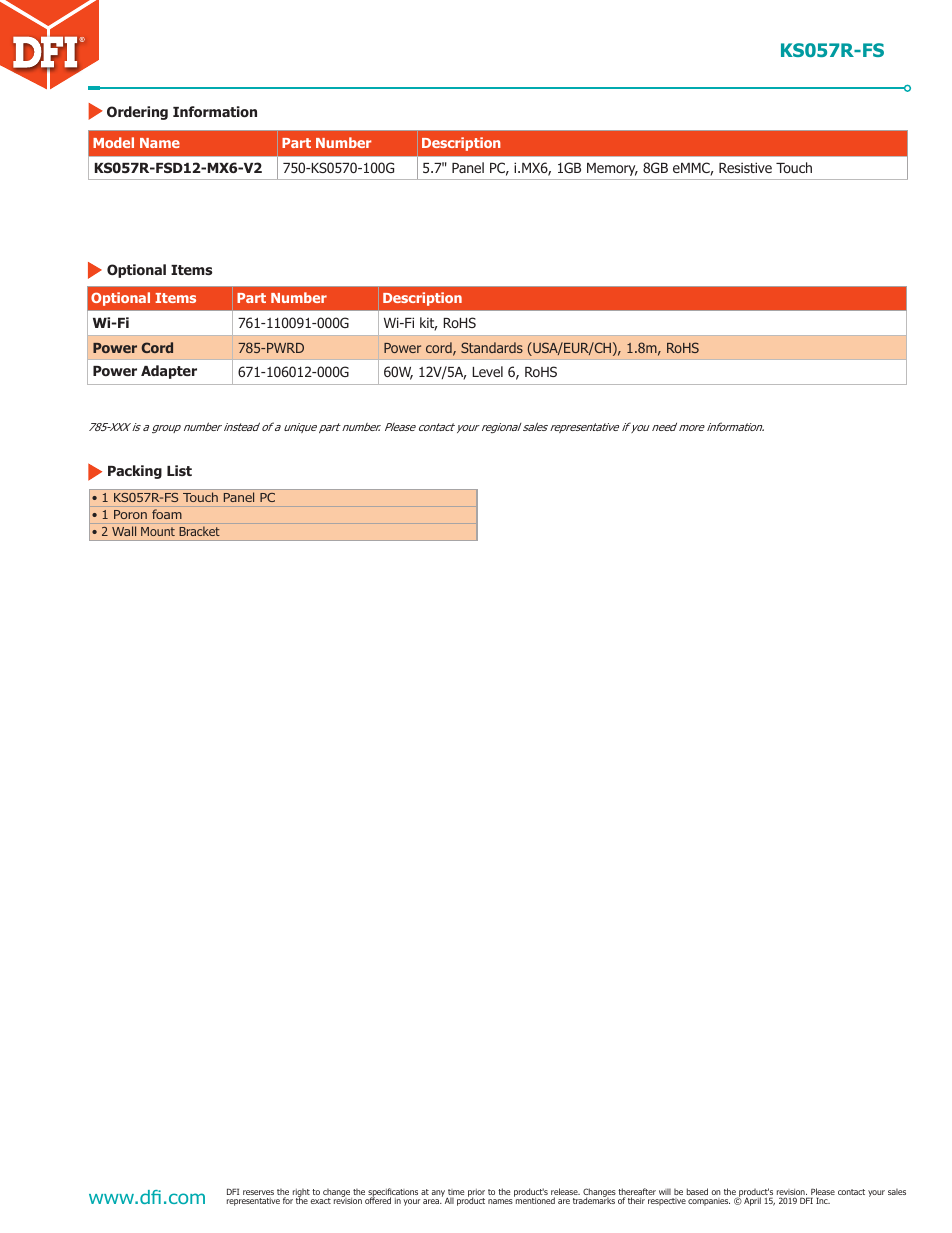 The width and height of the screenshot is (952, 1233). I want to click on Standards, so click(492, 347).
